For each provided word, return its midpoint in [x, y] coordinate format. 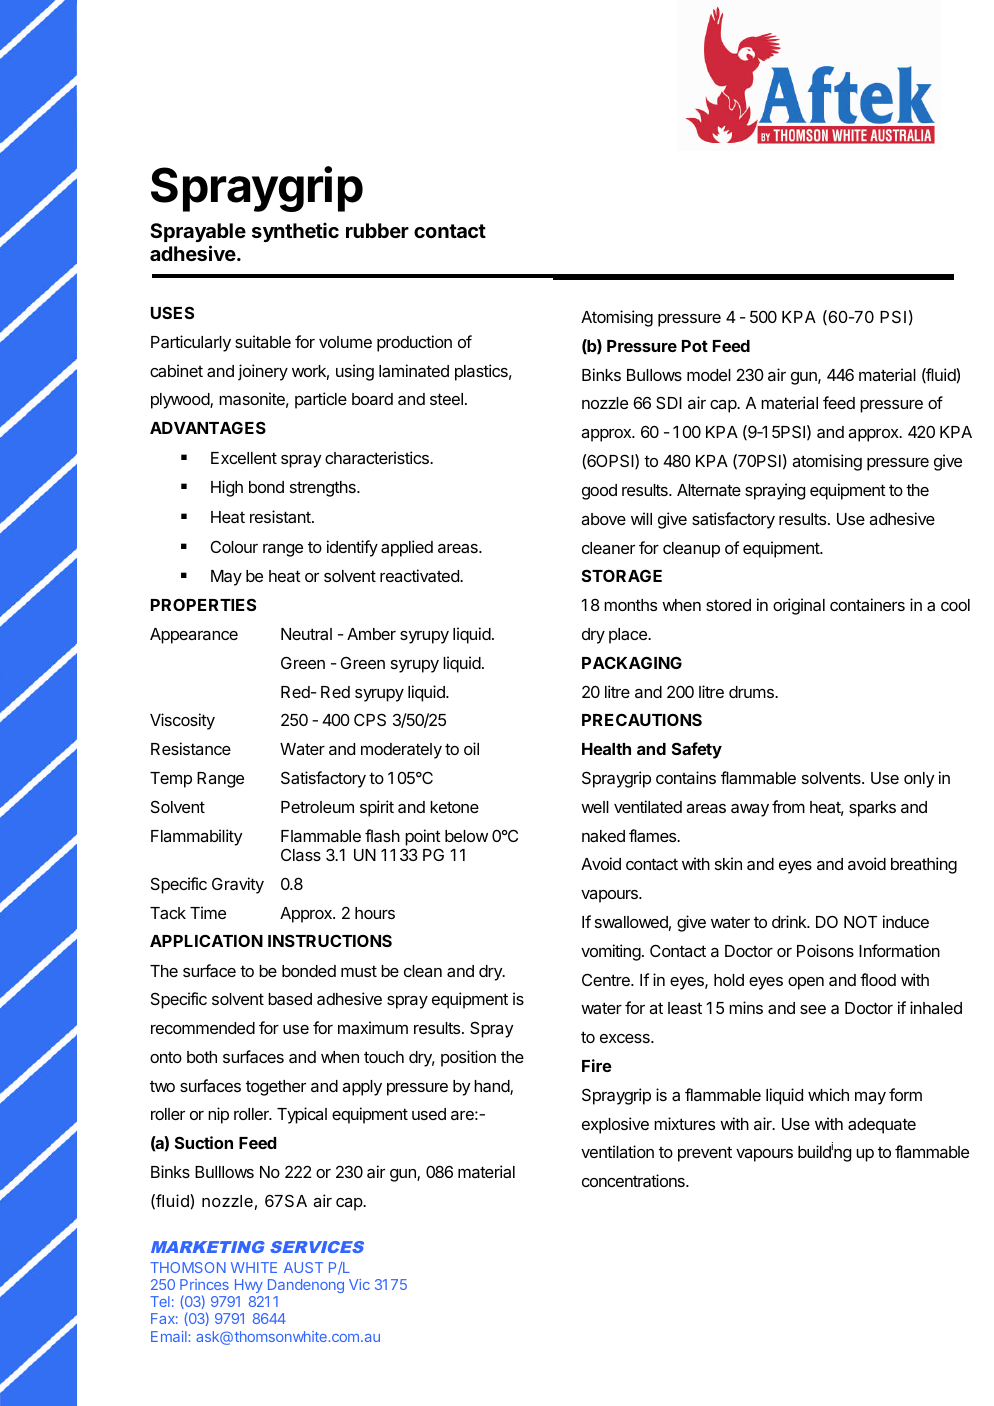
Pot [695, 346]
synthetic [295, 232]
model [709, 375]
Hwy [249, 1286]
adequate [882, 1126]
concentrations [634, 1180]
